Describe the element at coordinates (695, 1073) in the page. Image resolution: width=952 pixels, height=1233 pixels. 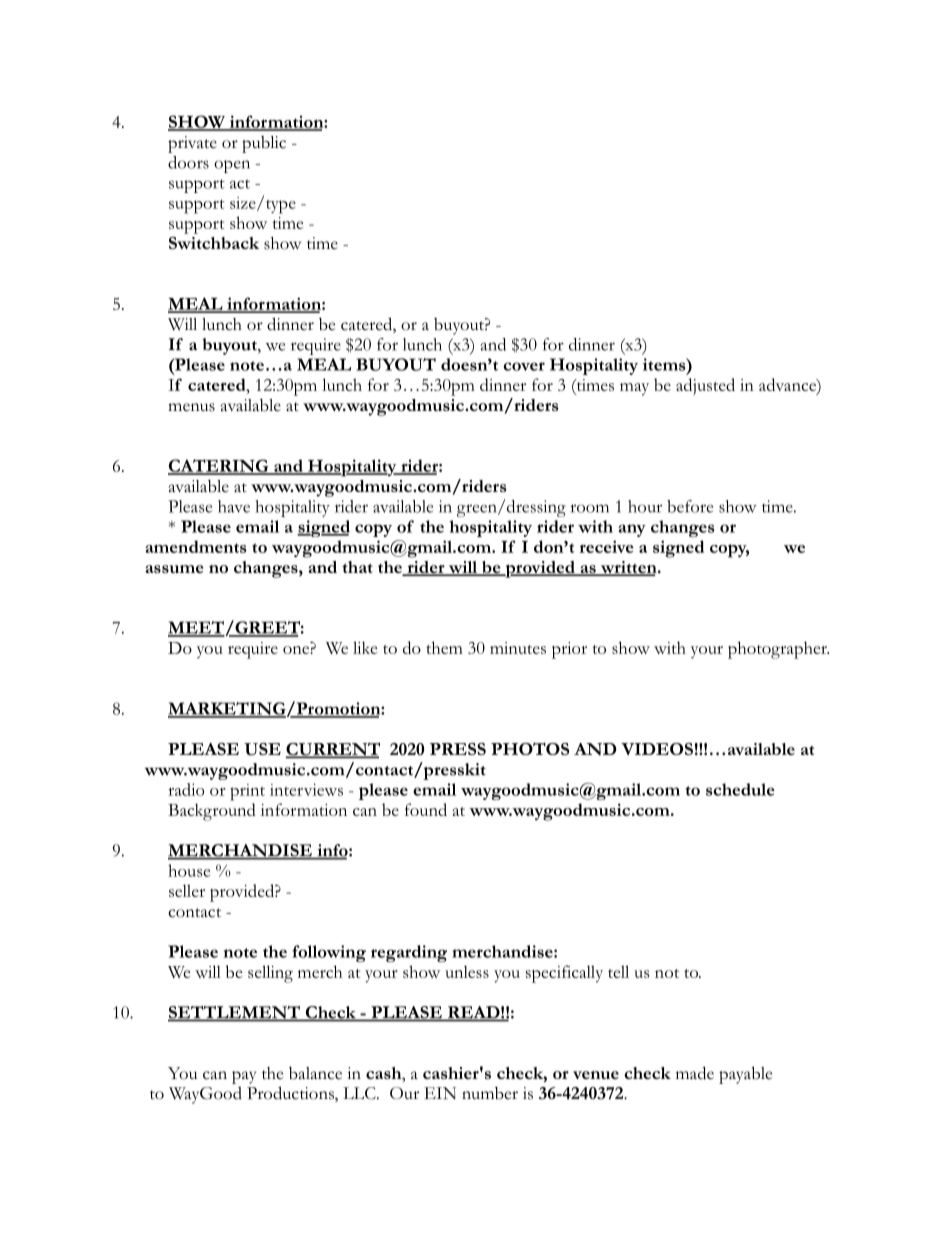
I see `made` at that location.
